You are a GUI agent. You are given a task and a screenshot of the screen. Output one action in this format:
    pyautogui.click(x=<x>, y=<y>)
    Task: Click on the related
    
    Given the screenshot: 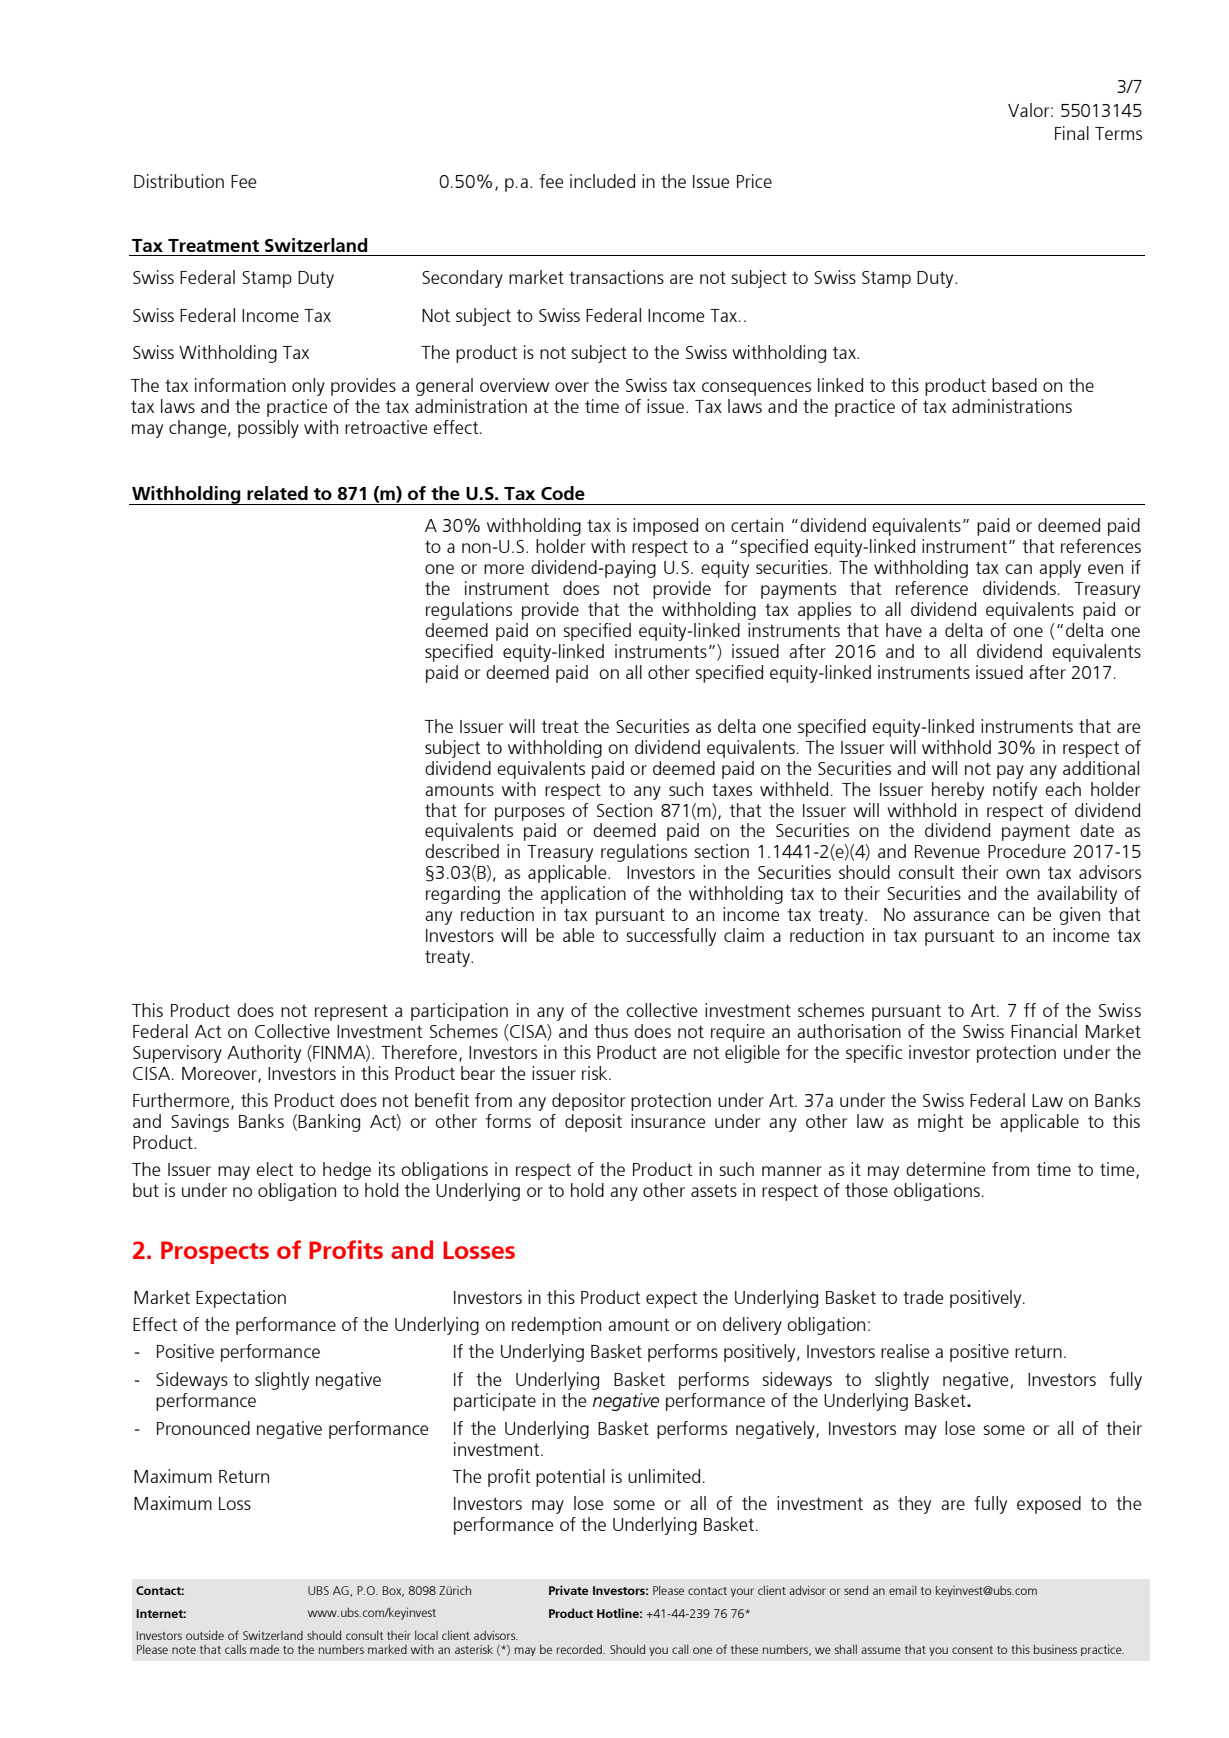 What is the action you would take?
    pyautogui.click(x=277, y=493)
